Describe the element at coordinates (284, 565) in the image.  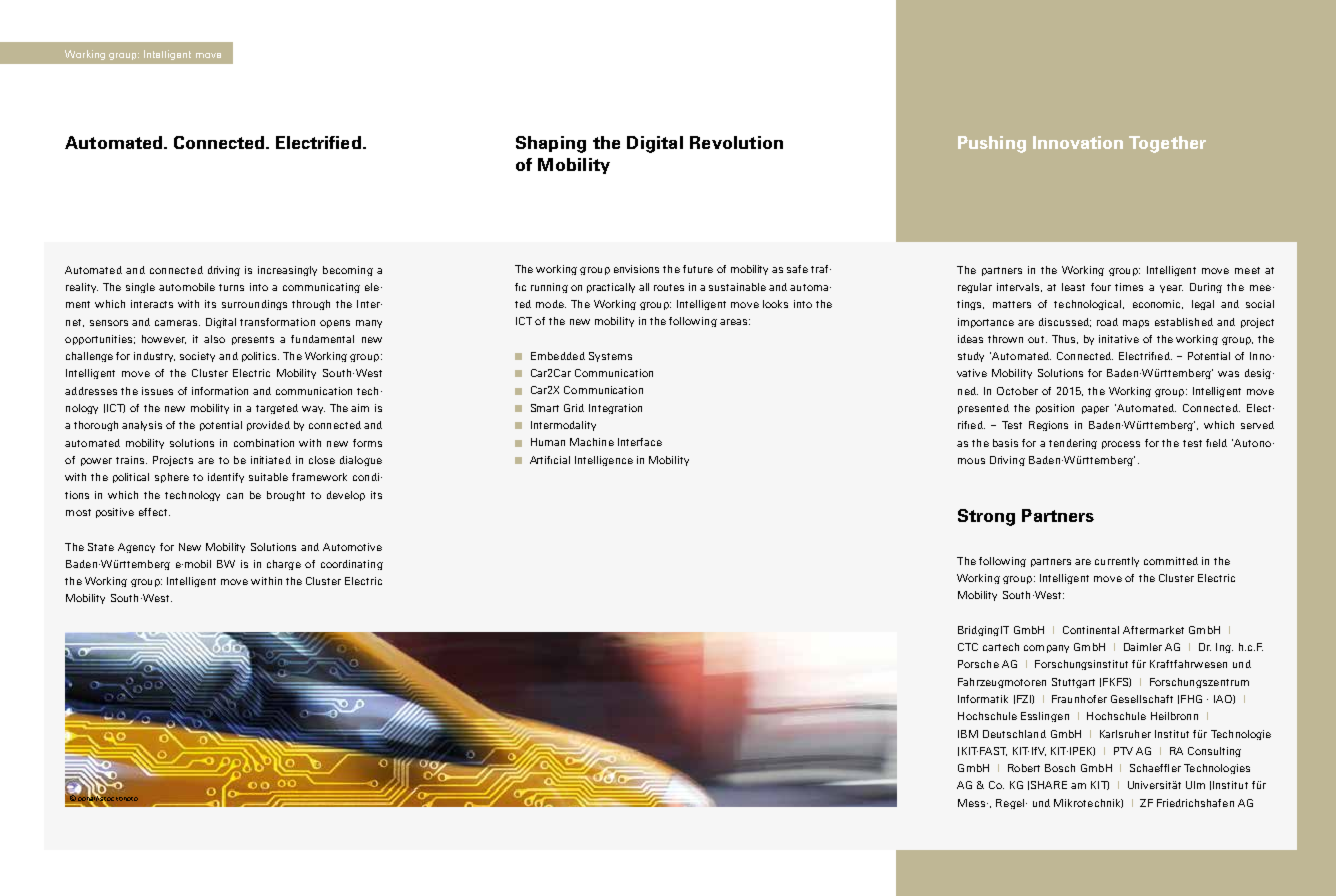
I see `charge` at that location.
